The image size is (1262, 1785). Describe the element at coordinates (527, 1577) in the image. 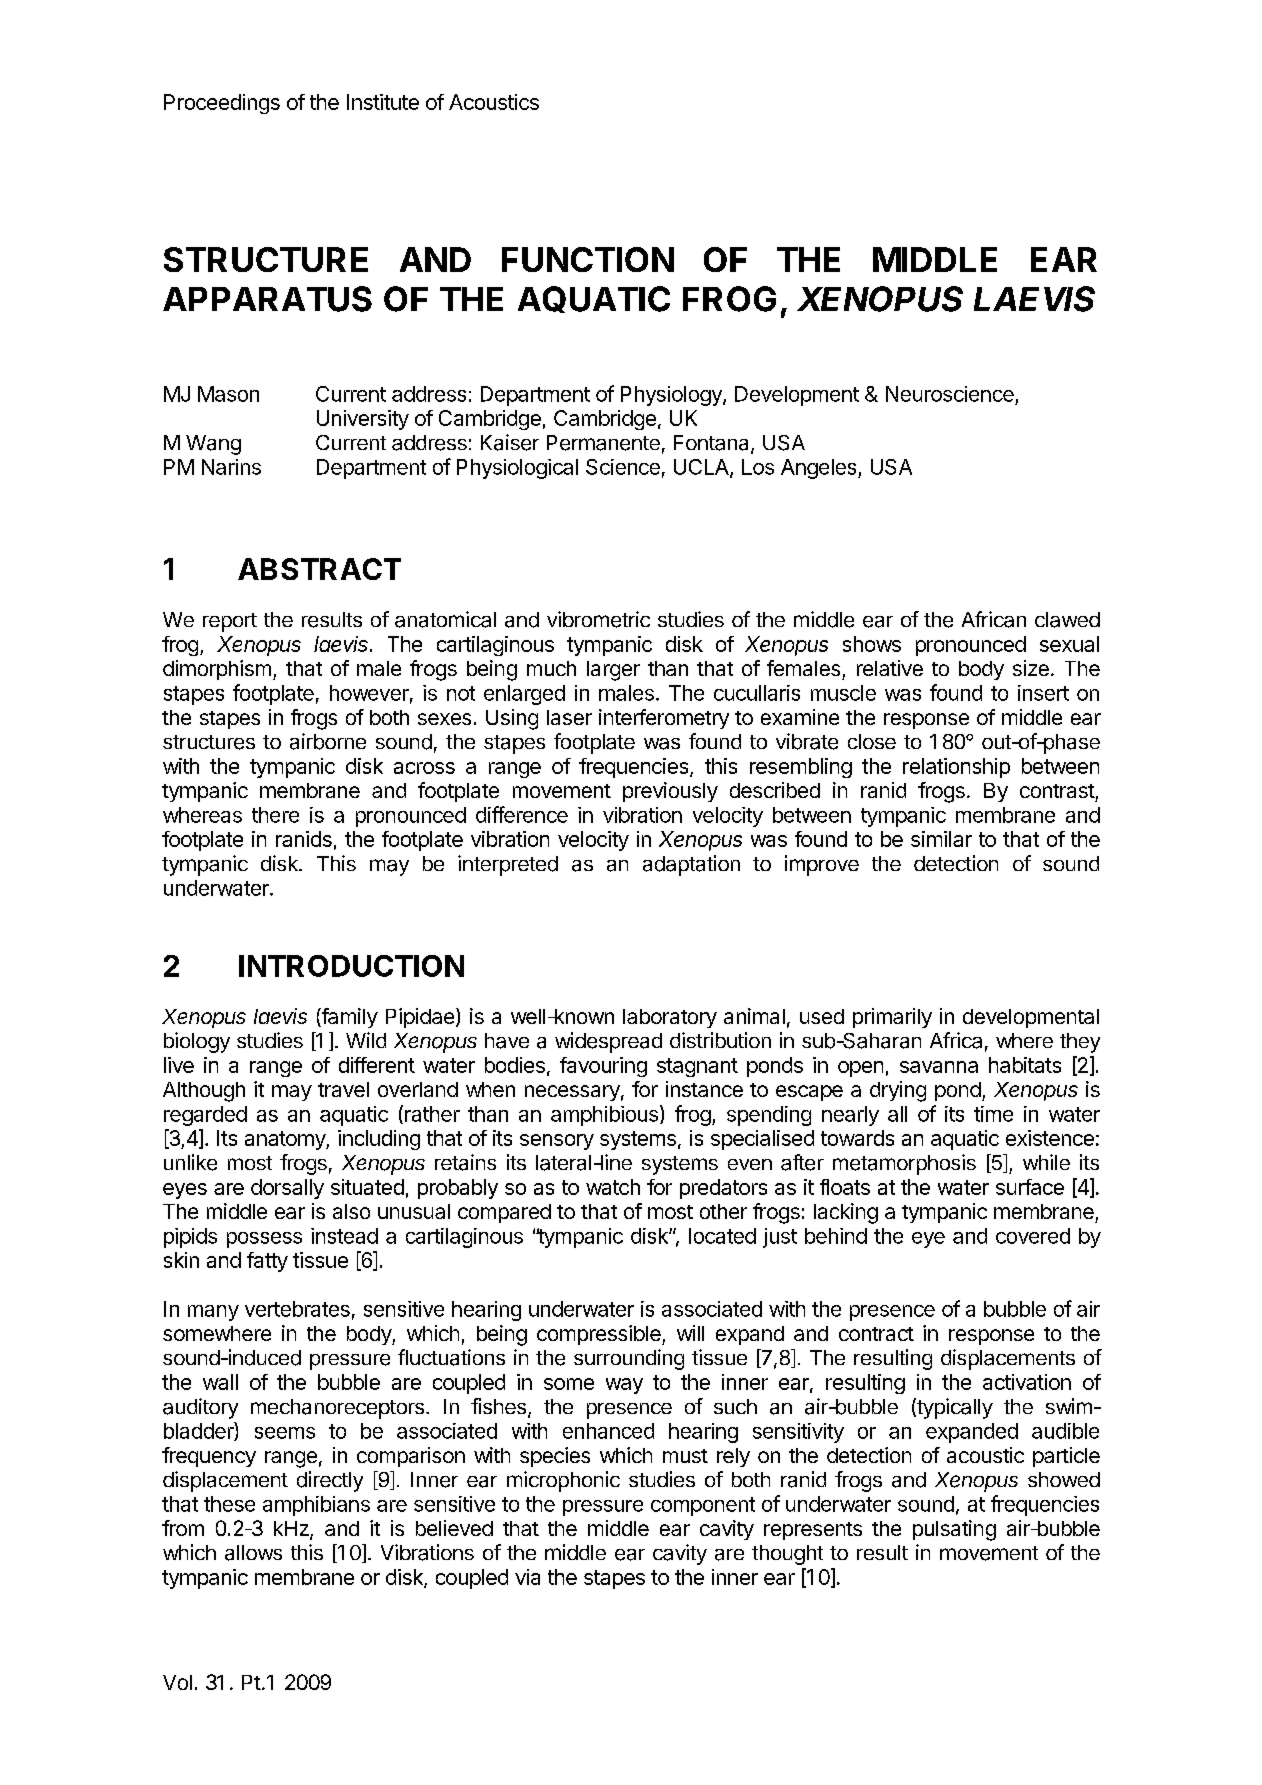

I see `via` at that location.
